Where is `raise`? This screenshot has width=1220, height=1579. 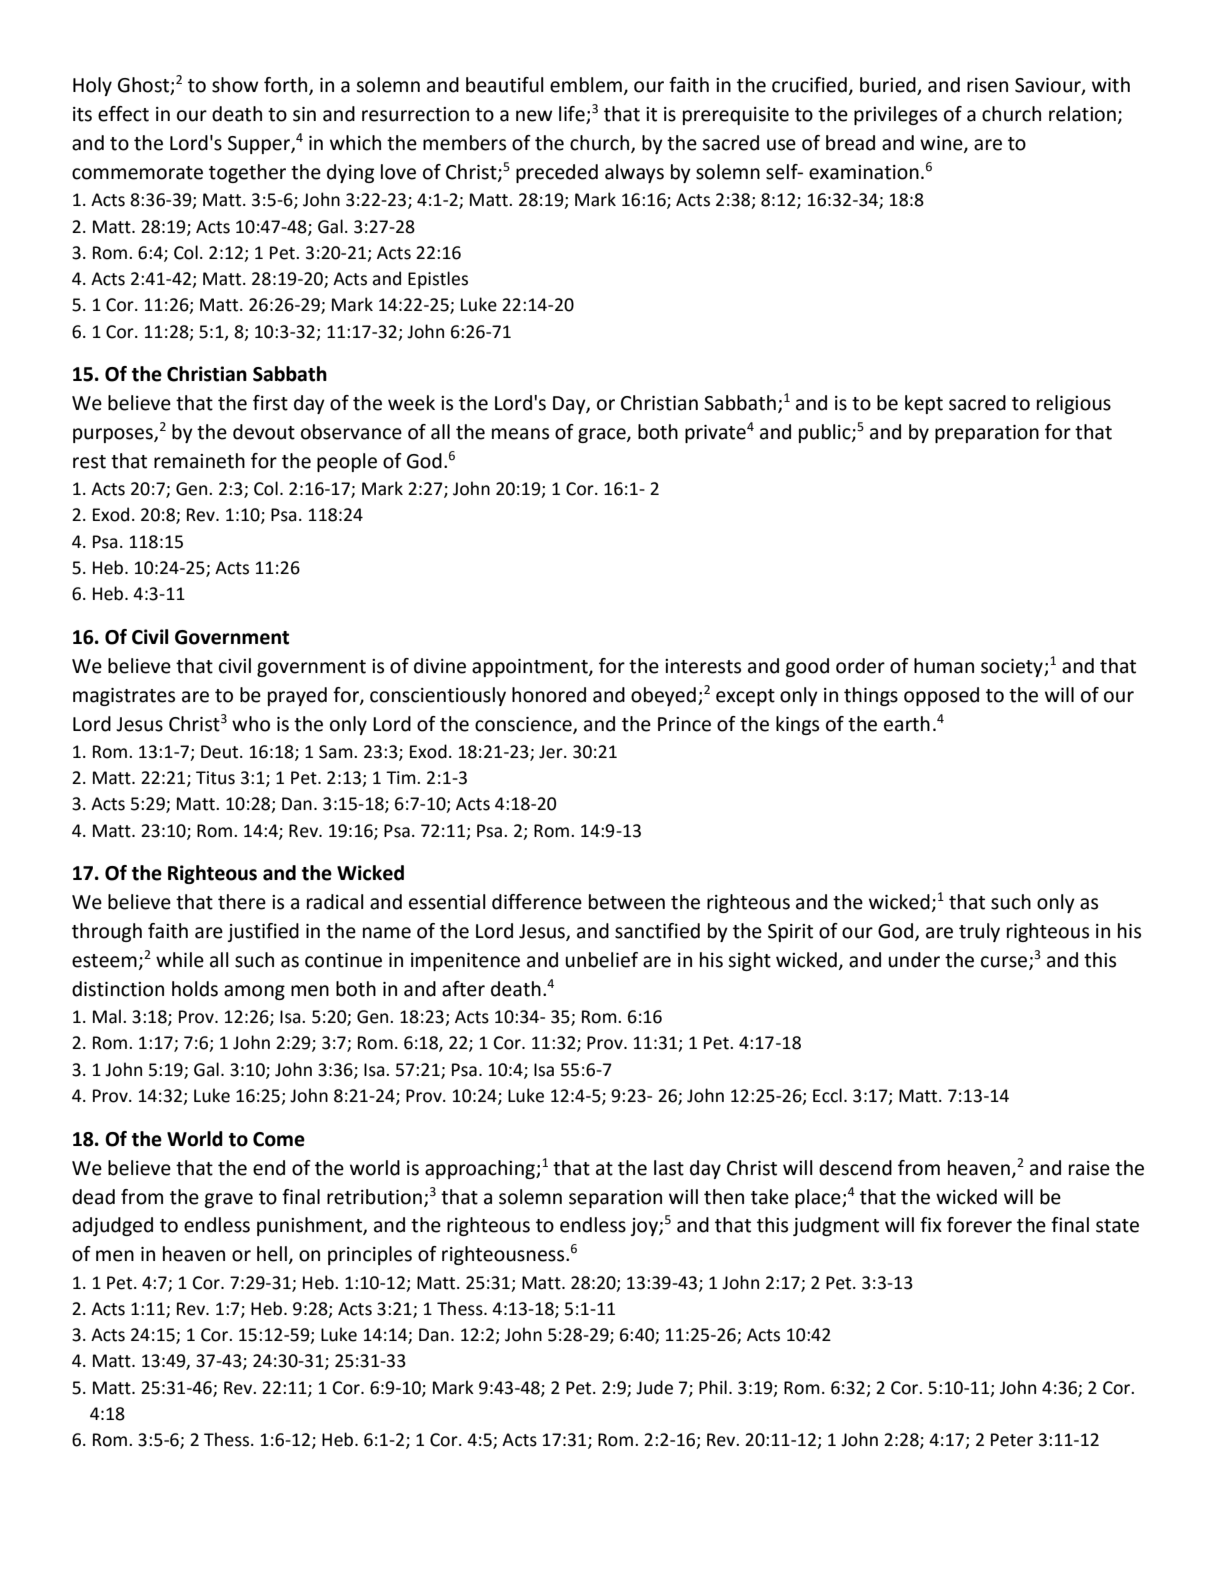
raise is located at coordinates (1089, 1168).
